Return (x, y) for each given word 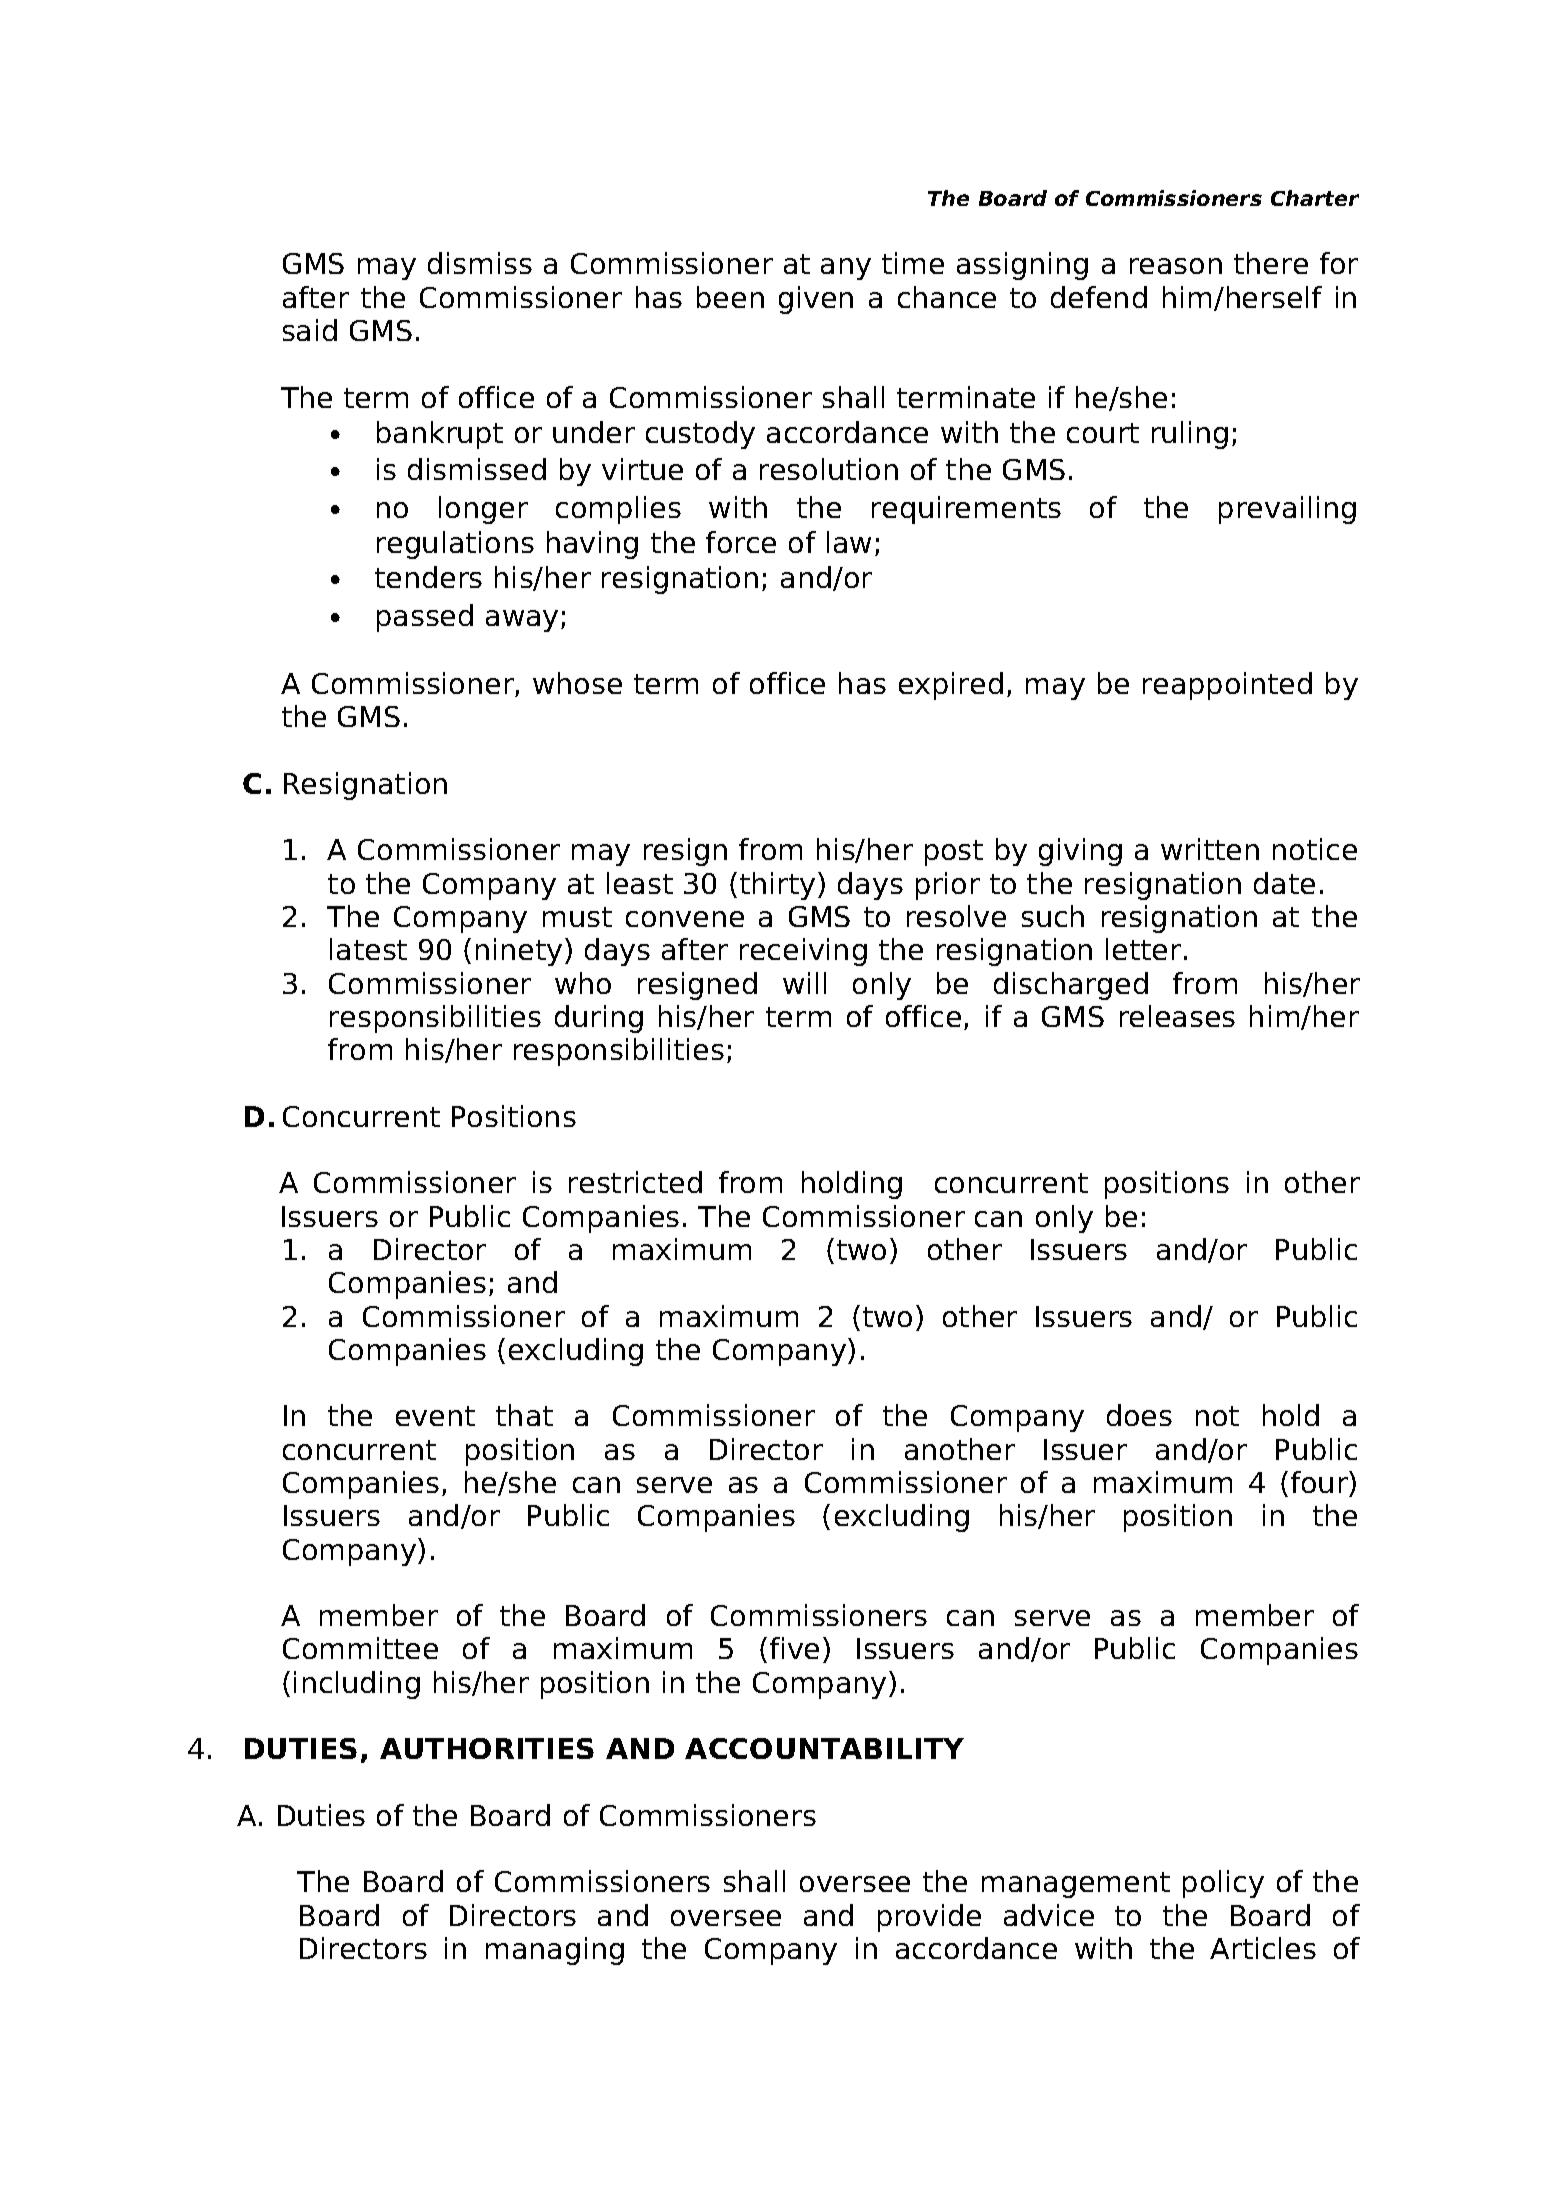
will (804, 983)
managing (555, 1951)
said (310, 330)
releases (1177, 1016)
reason (1176, 266)
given (816, 300)
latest (368, 949)
